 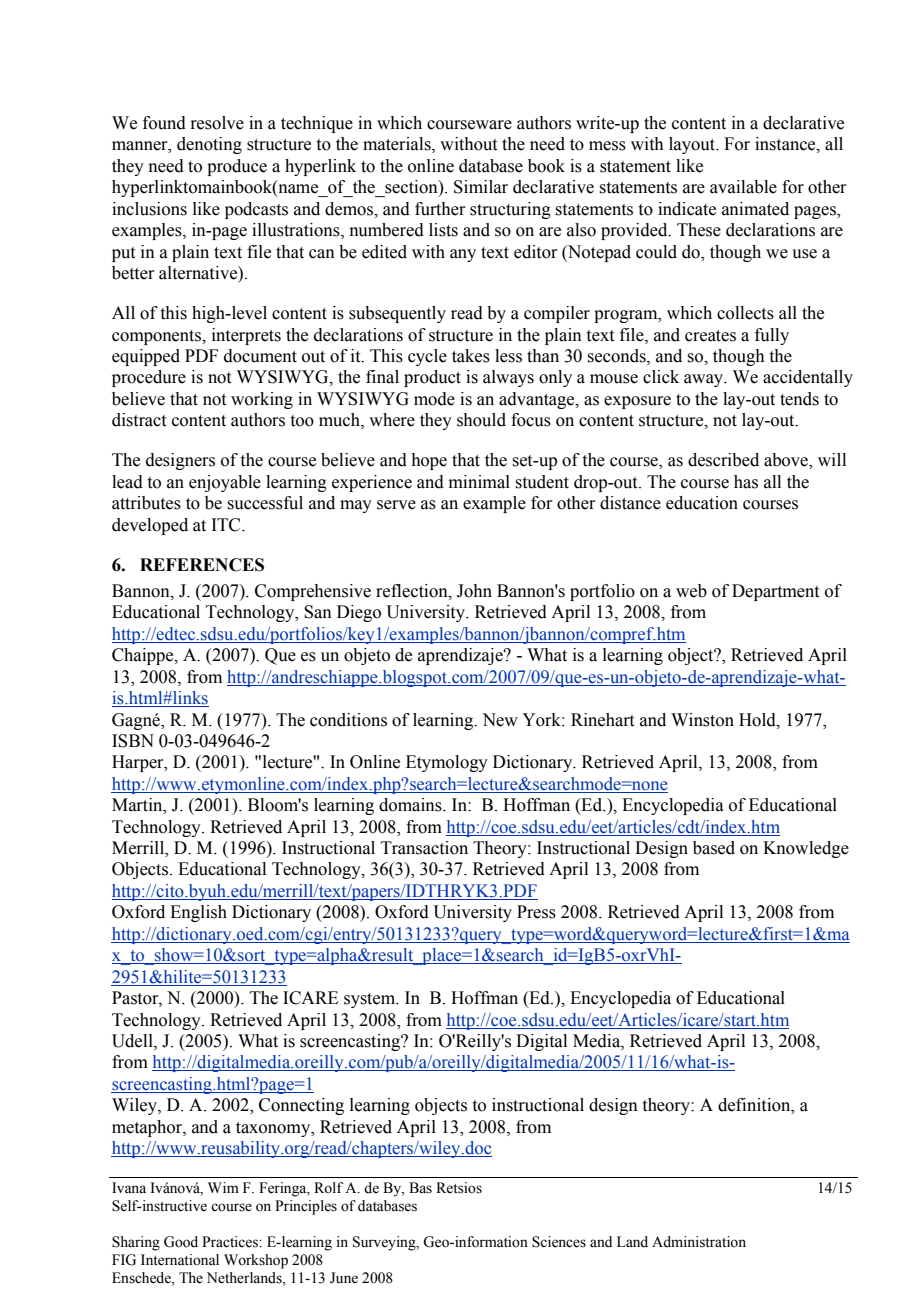 What do you see at coordinates (424, 848) in the image?
I see `Transaction` at bounding box center [424, 848].
